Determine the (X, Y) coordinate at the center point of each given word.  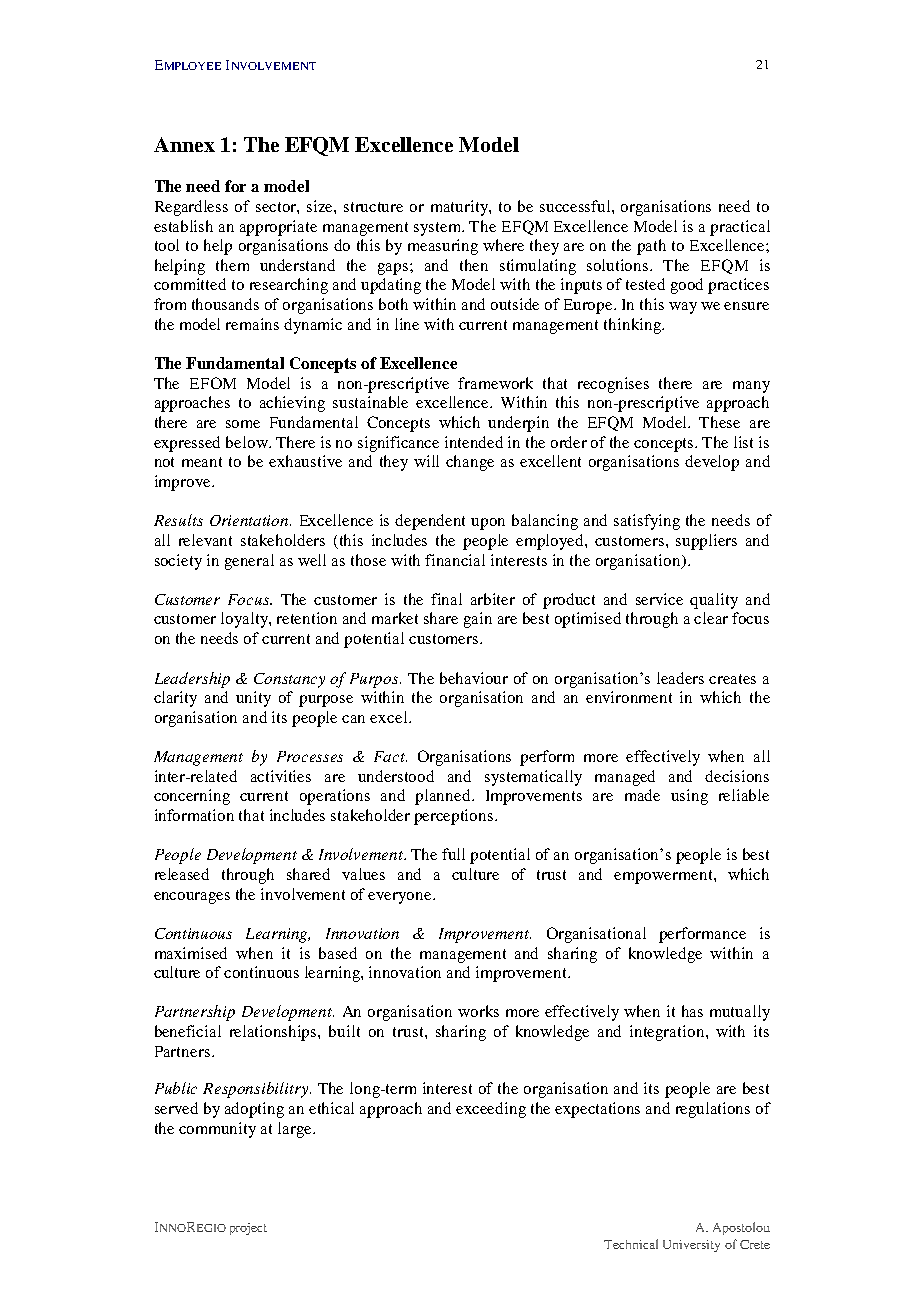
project (248, 1229)
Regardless (191, 208)
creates (732, 679)
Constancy (289, 680)
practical (740, 228)
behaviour (474, 678)
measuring (443, 247)
